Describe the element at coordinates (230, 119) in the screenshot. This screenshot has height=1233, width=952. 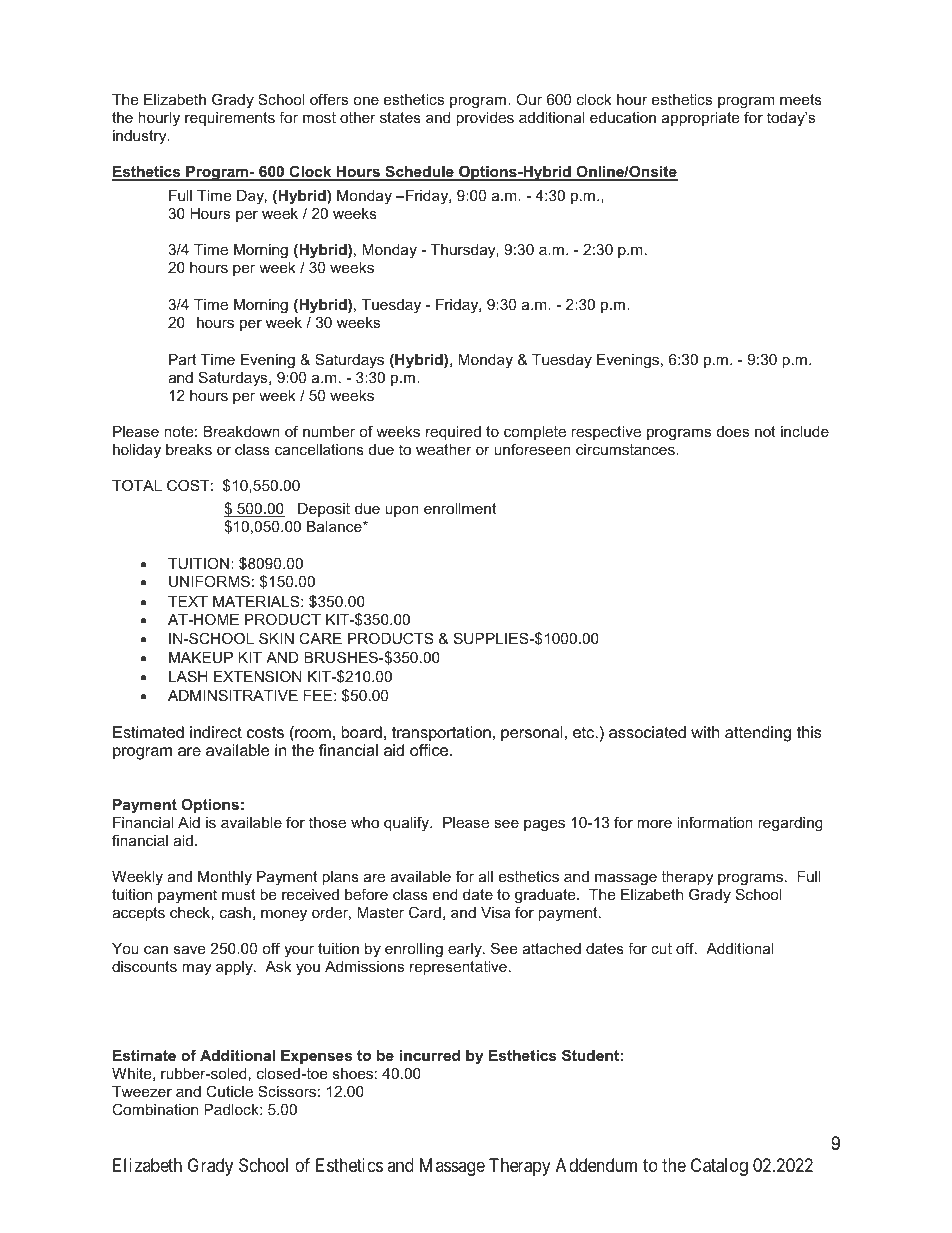
I see `requirements` at that location.
